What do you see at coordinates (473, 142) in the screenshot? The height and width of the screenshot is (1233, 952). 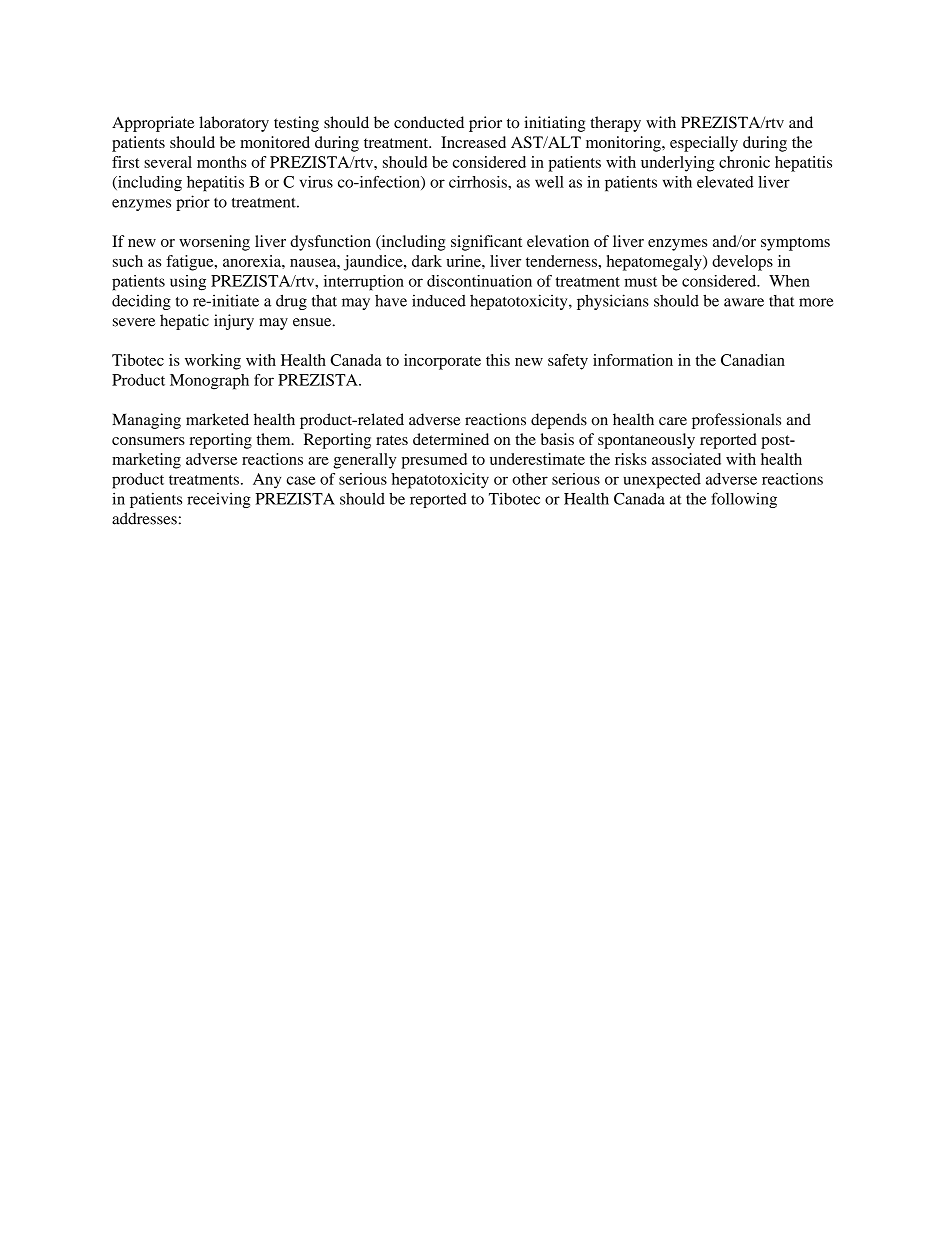 I see `Increased` at bounding box center [473, 142].
